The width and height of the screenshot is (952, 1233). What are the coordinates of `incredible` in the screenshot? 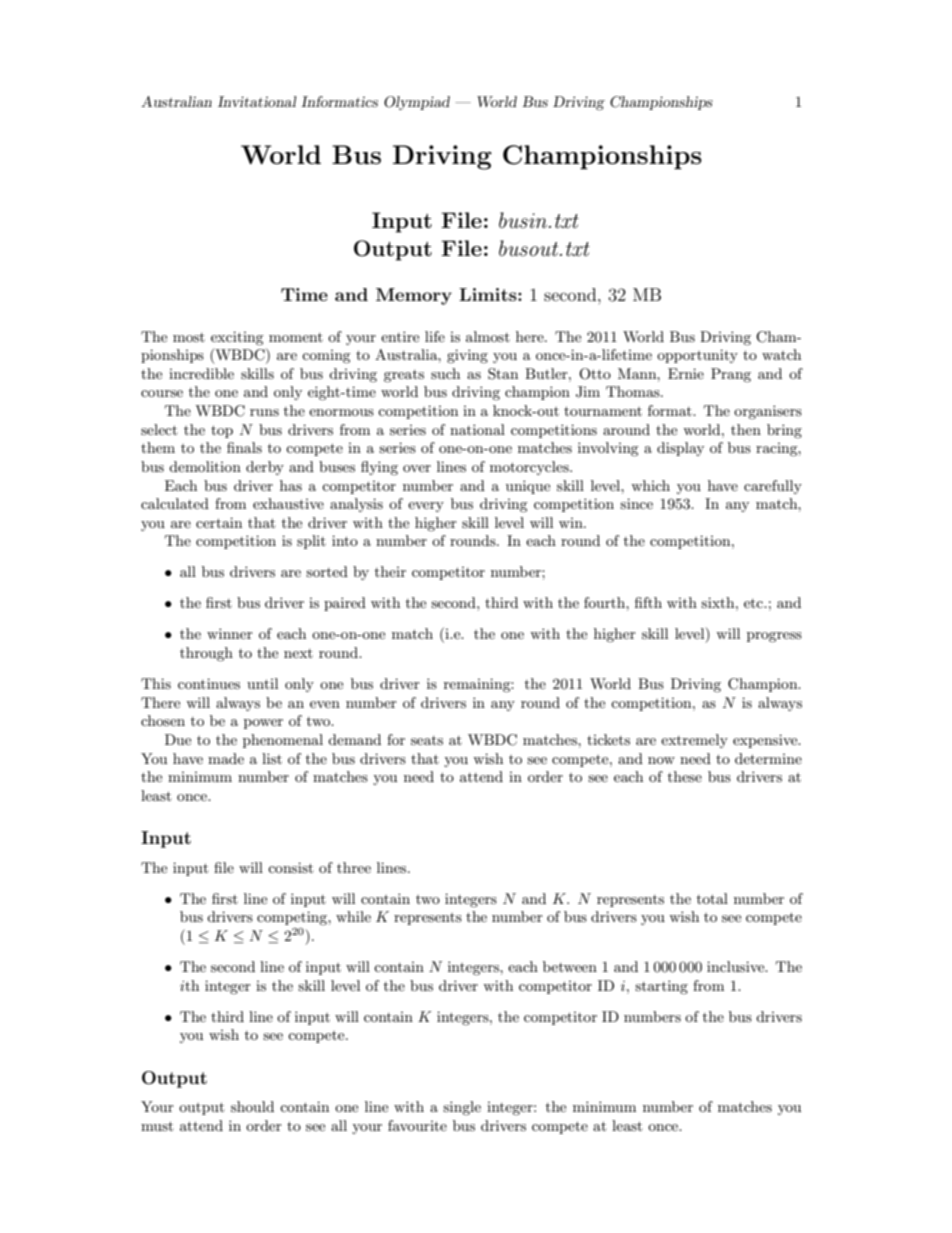 It's located at (201, 373).
